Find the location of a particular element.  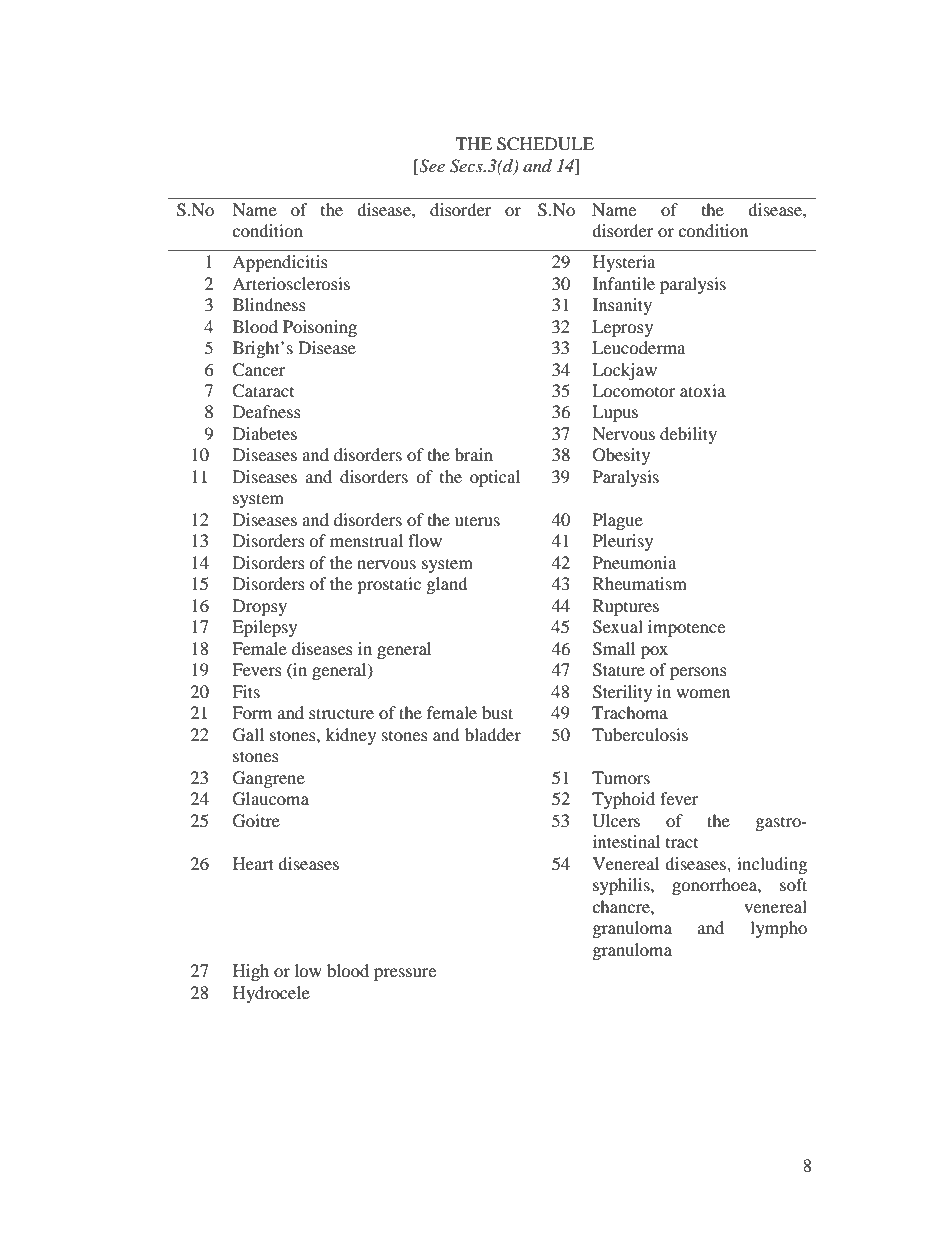

chancre is located at coordinates (622, 906).
